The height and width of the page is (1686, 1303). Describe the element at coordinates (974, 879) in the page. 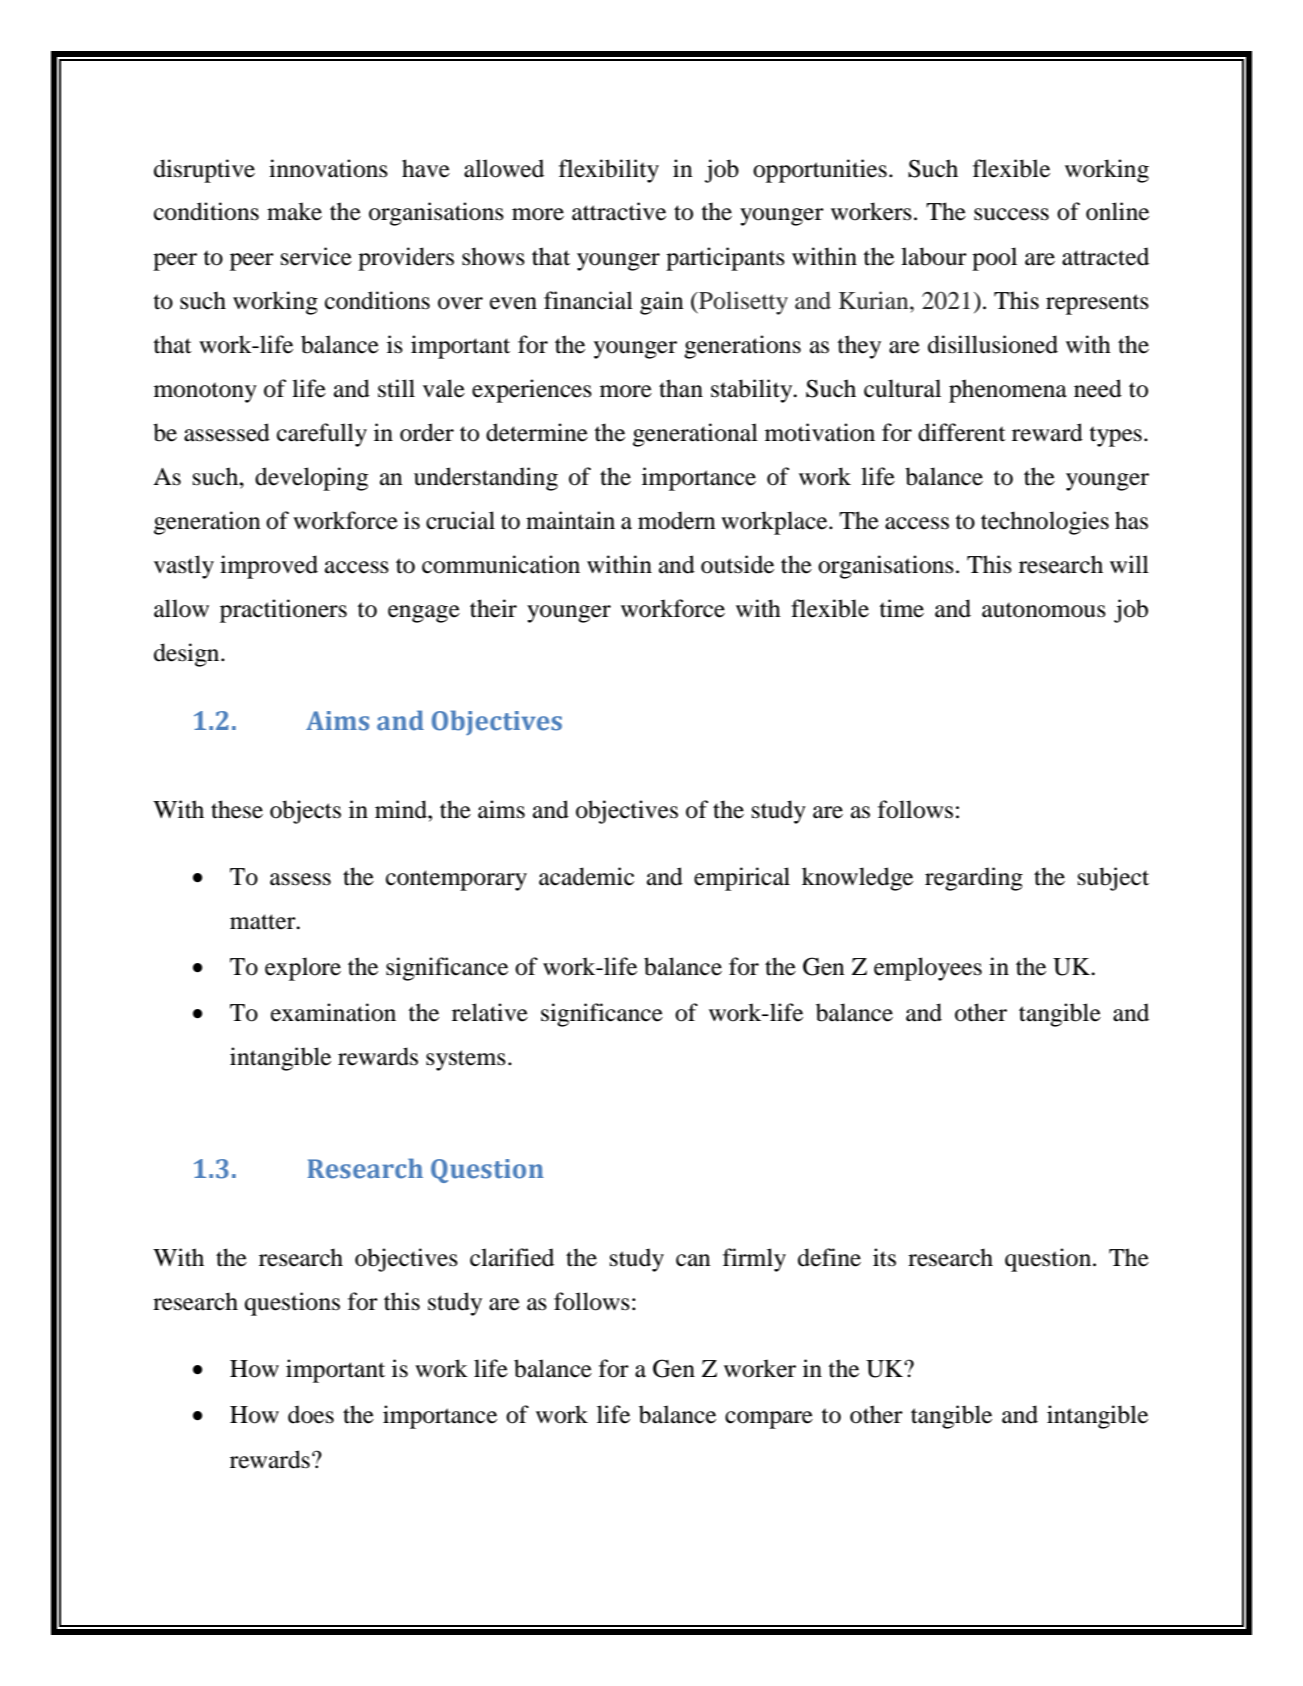

I see `regarding` at that location.
